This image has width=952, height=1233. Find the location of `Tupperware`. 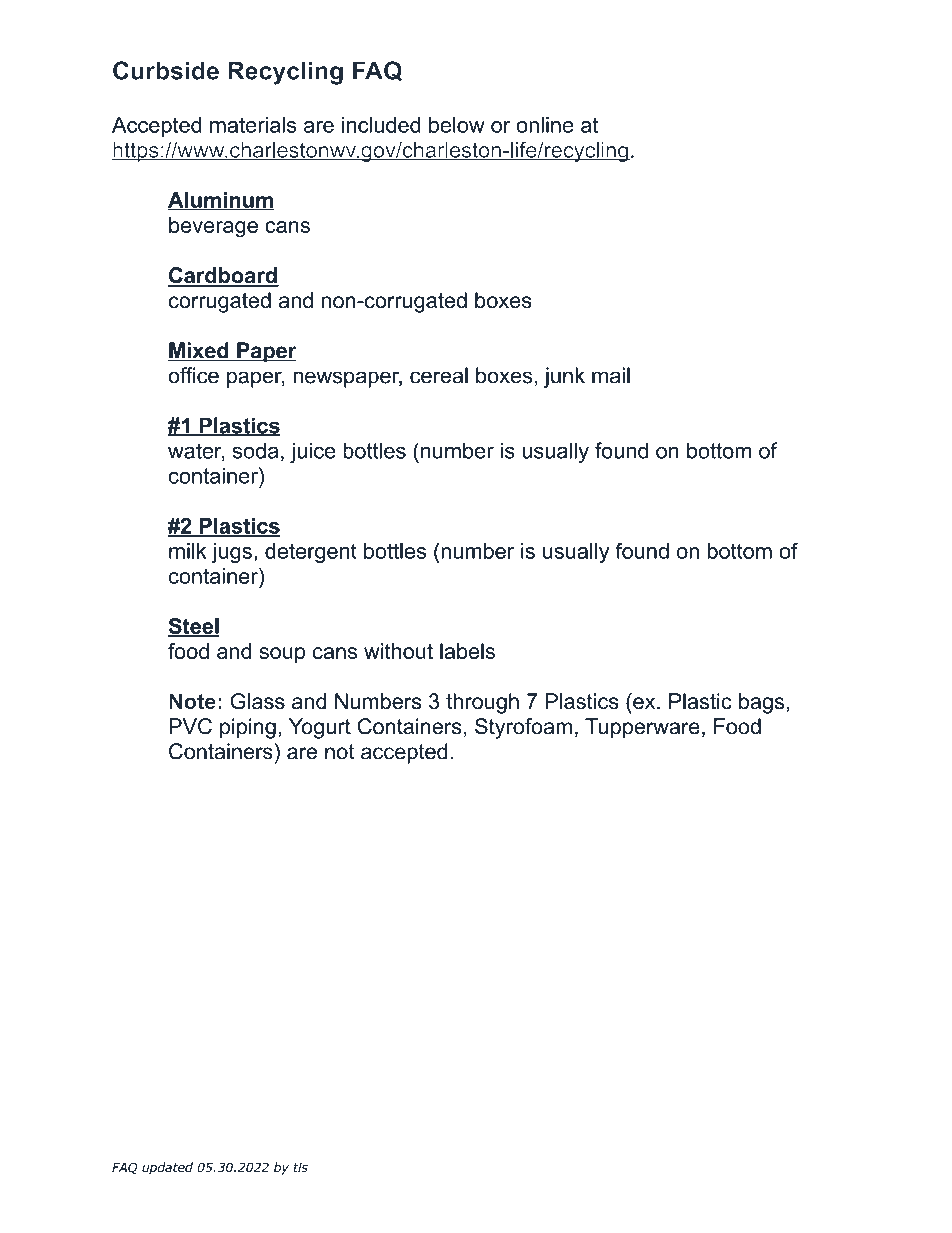

Tupperware is located at coordinates (642, 728).
